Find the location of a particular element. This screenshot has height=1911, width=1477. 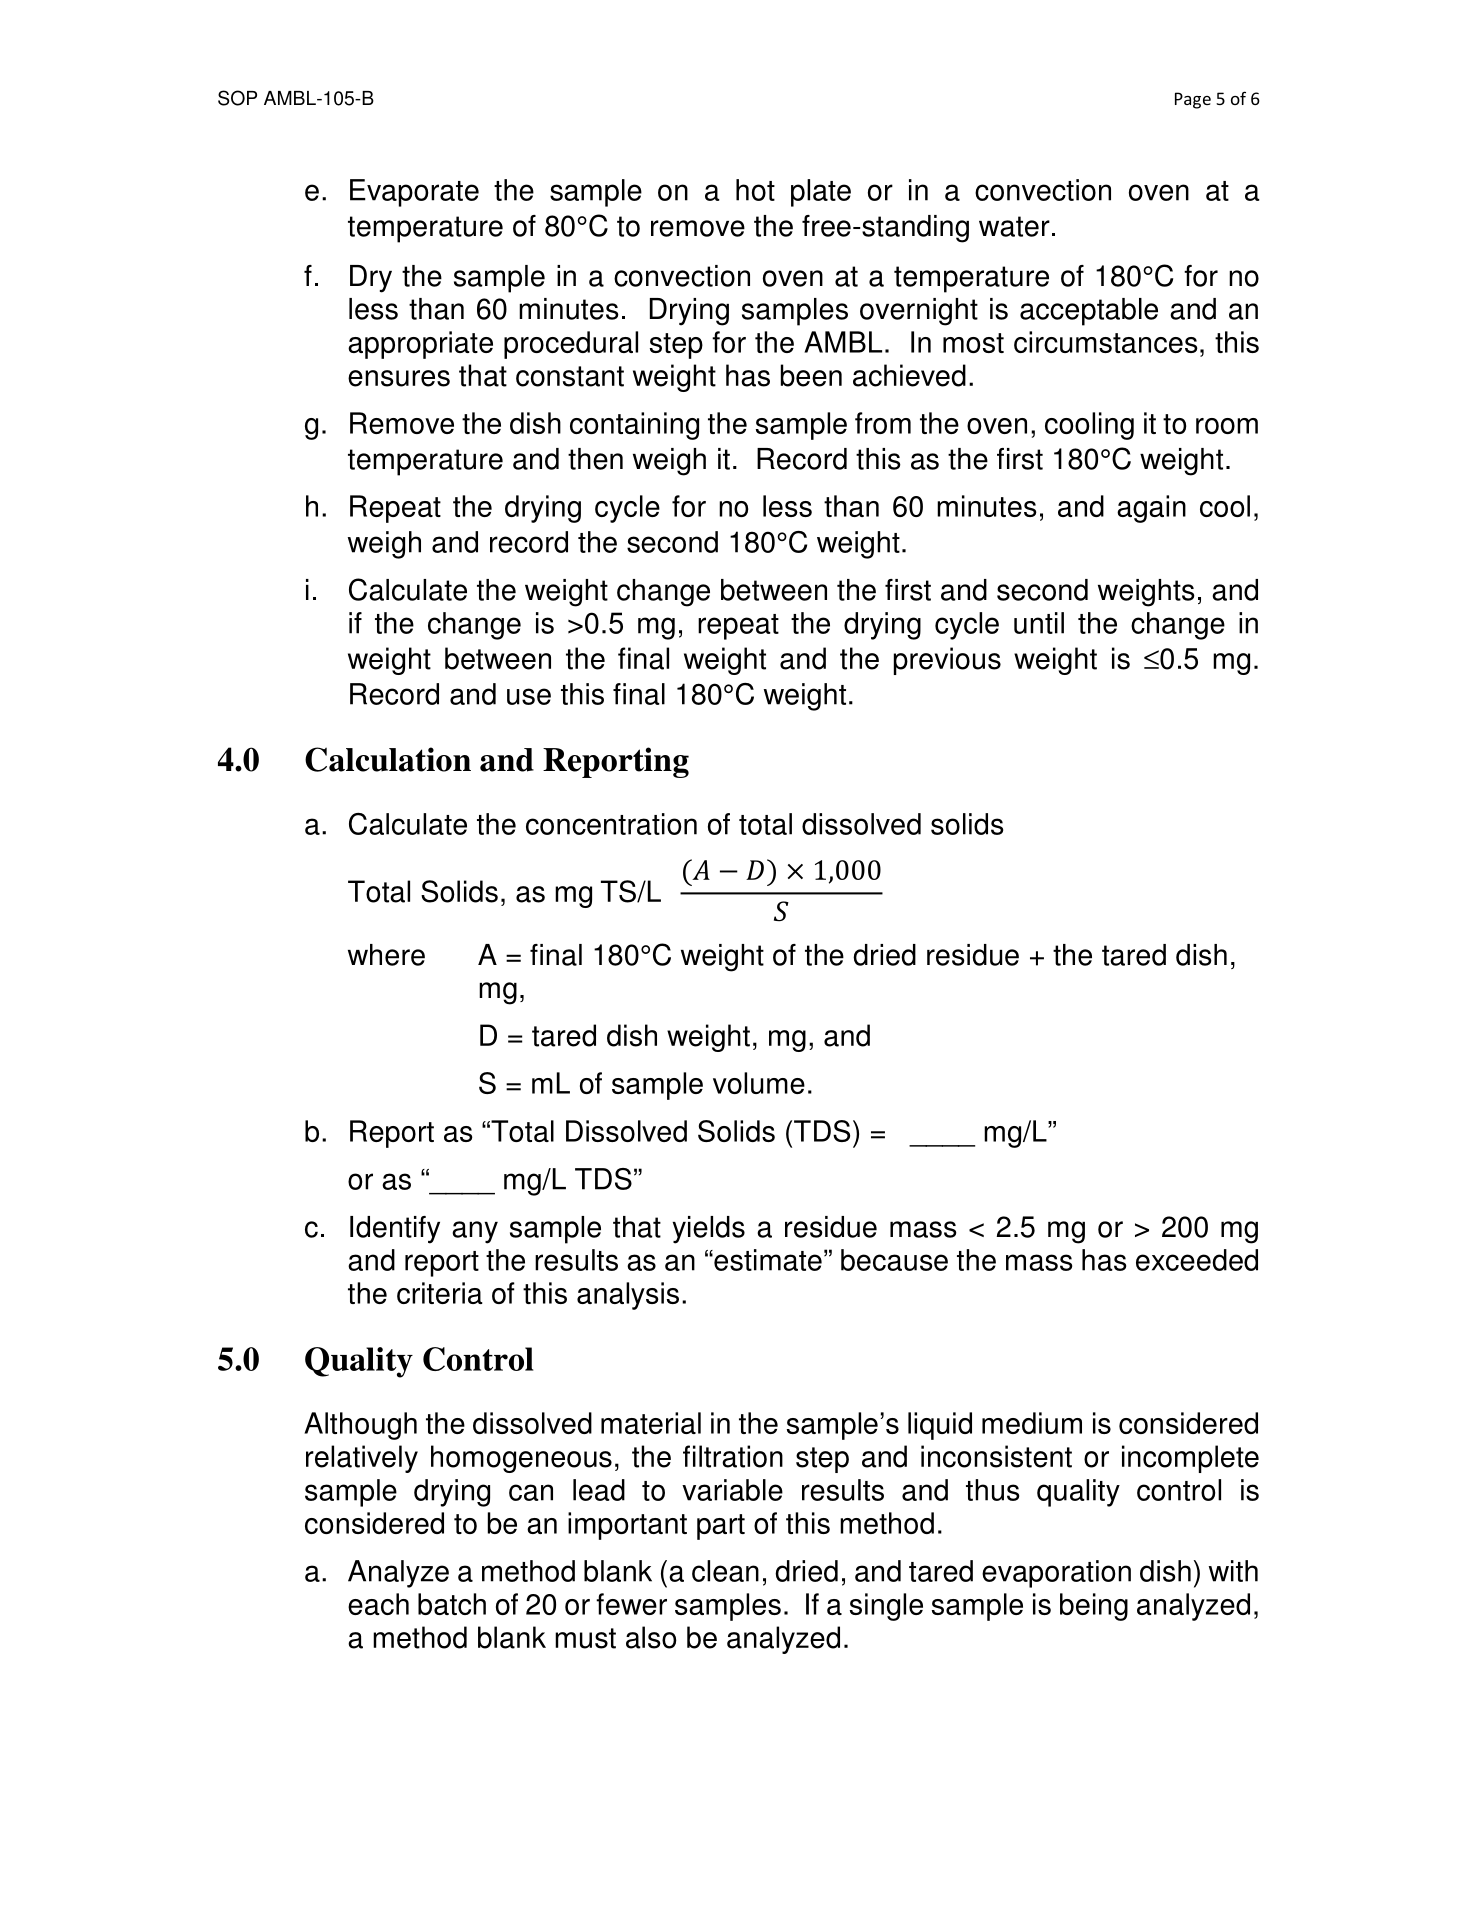

Identify is located at coordinates (395, 1230).
